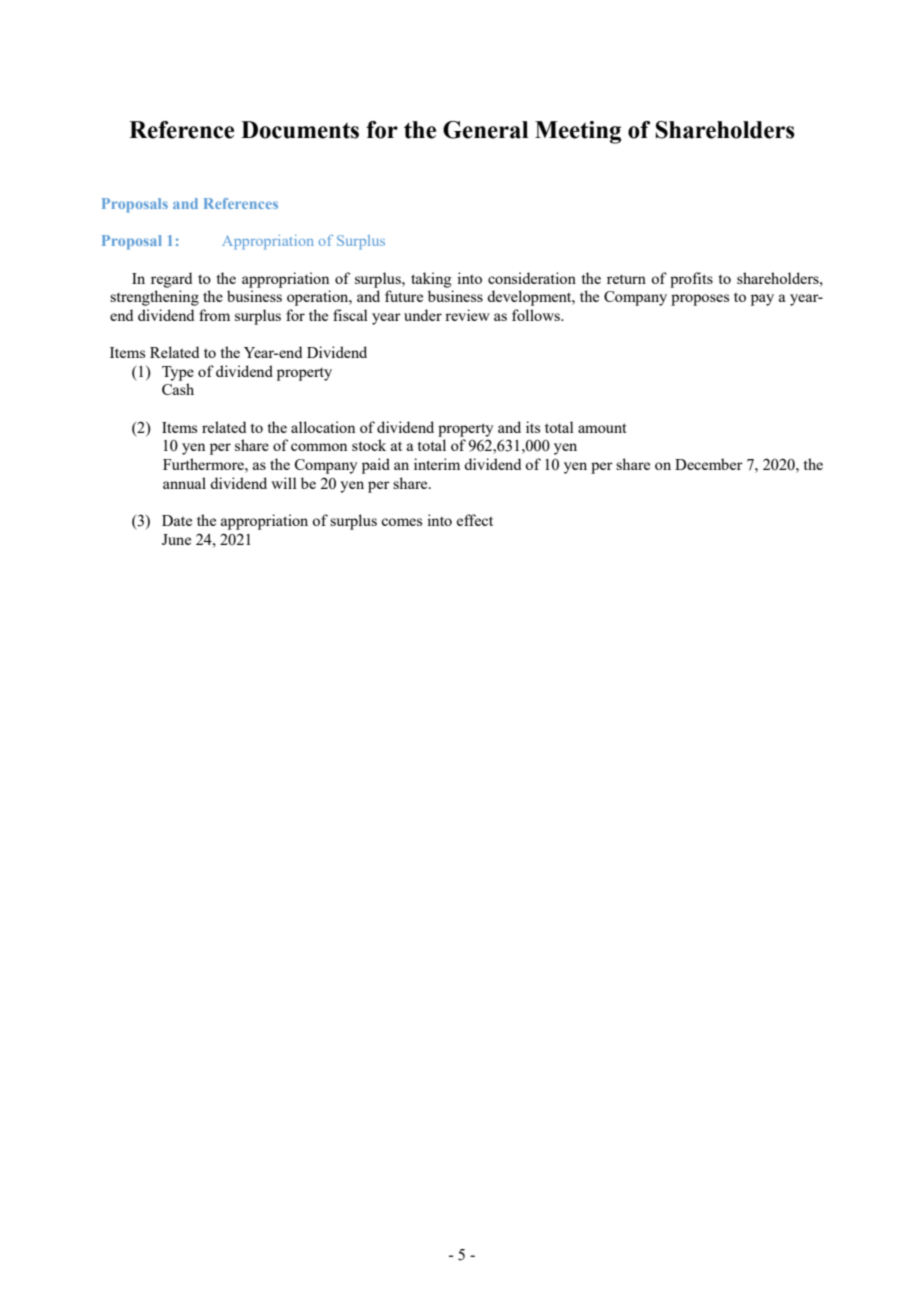 The height and width of the screenshot is (1308, 924). Describe the element at coordinates (300, 130) in the screenshot. I see `Documents` at that location.
